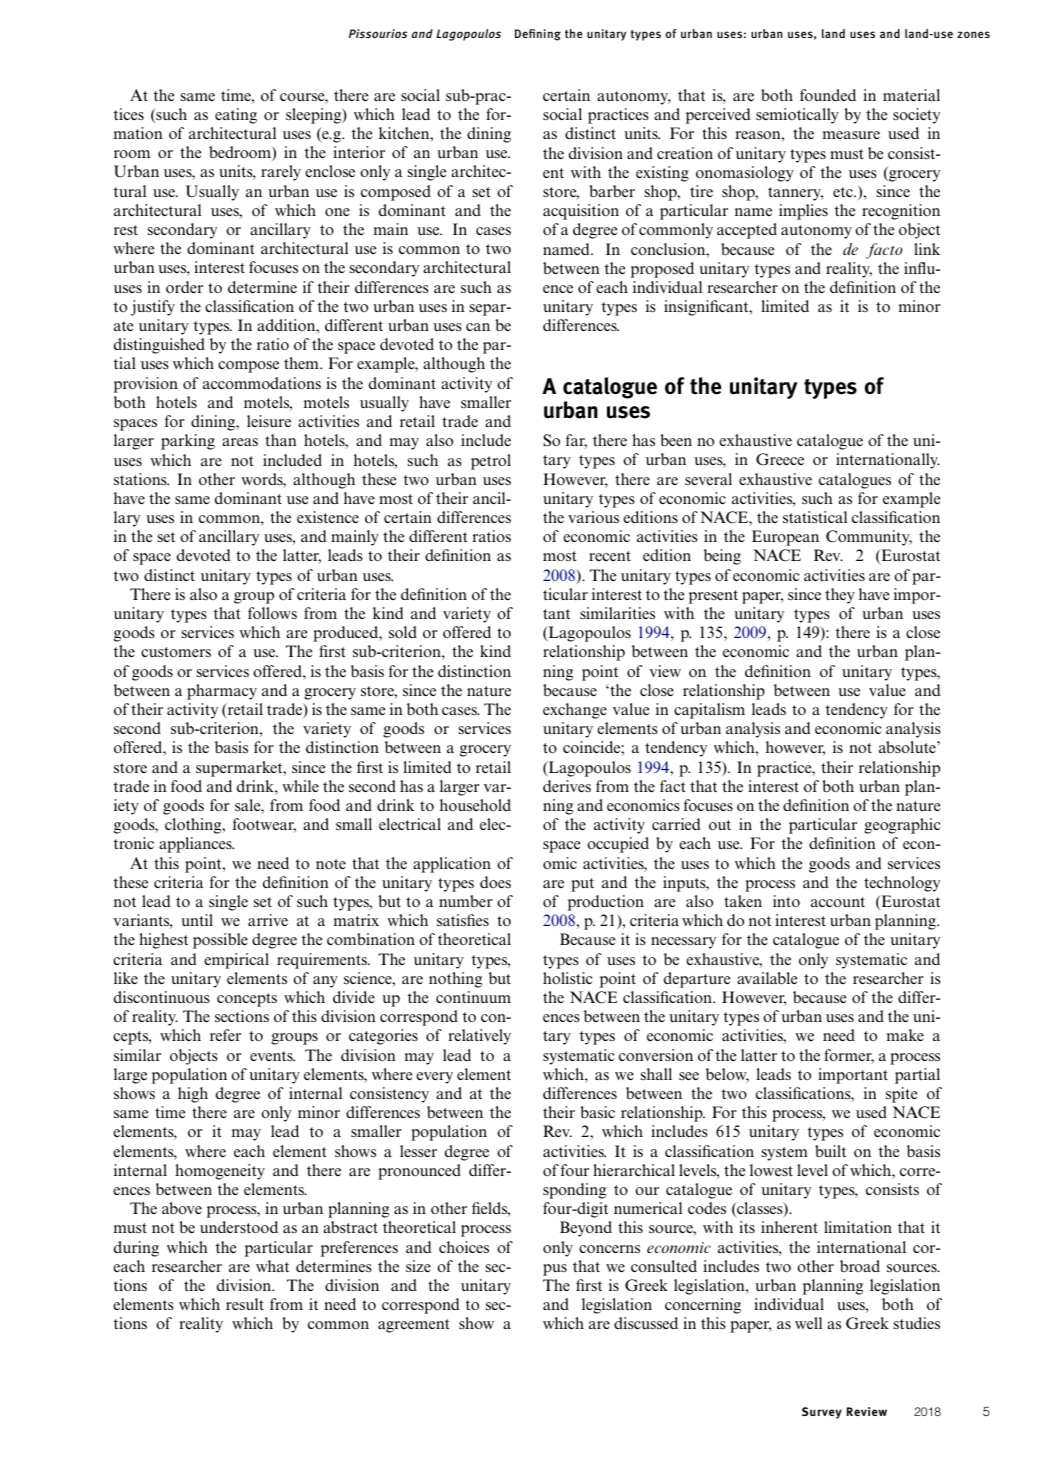 The image size is (1039, 1469). Describe the element at coordinates (869, 538) in the screenshot. I see `Community` at that location.
